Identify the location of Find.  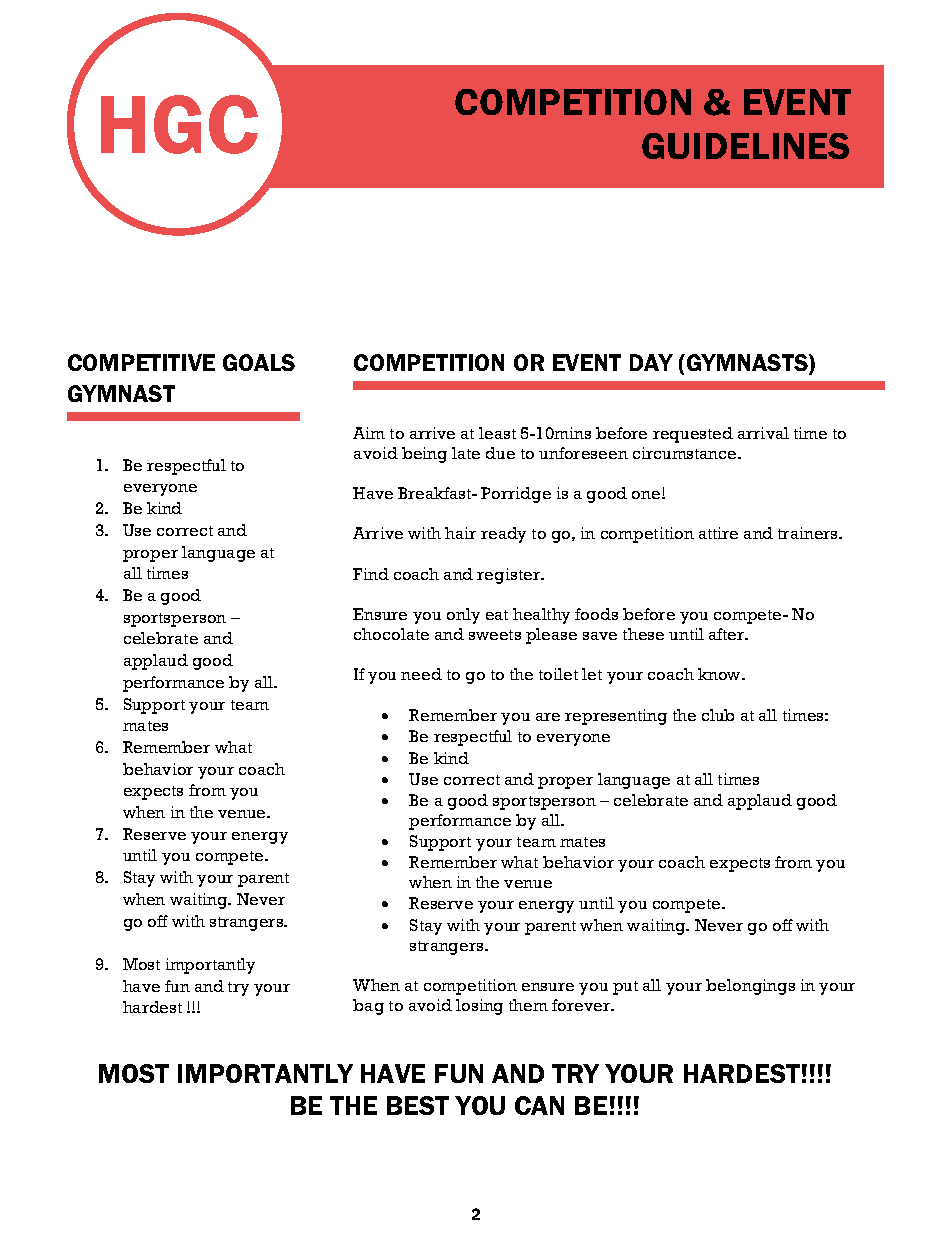
(371, 574).
